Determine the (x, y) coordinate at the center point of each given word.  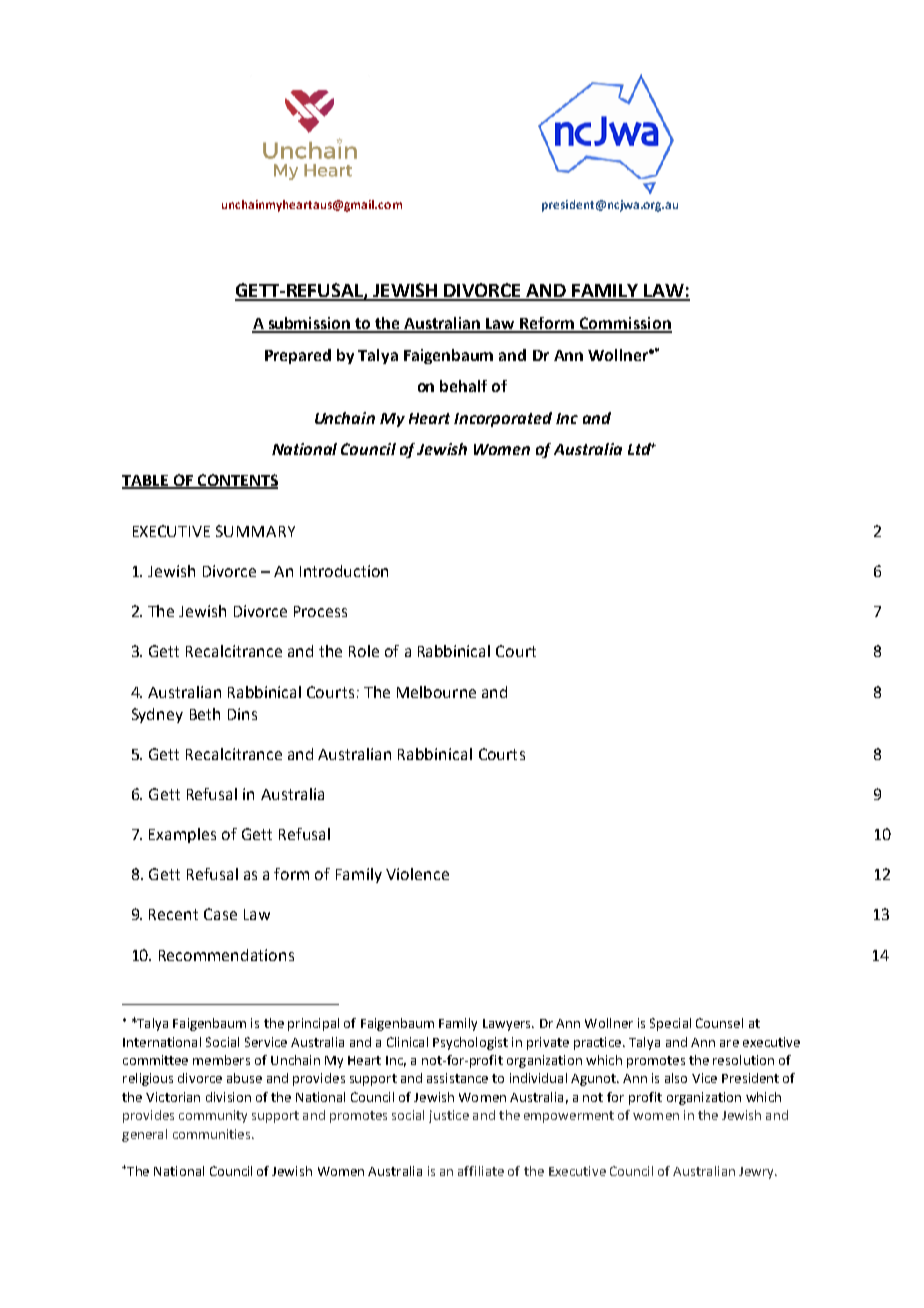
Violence (417, 874)
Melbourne (436, 692)
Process (320, 611)
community (213, 1116)
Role (364, 651)
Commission (625, 324)
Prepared (298, 356)
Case (220, 914)
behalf (463, 386)
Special (670, 1024)
